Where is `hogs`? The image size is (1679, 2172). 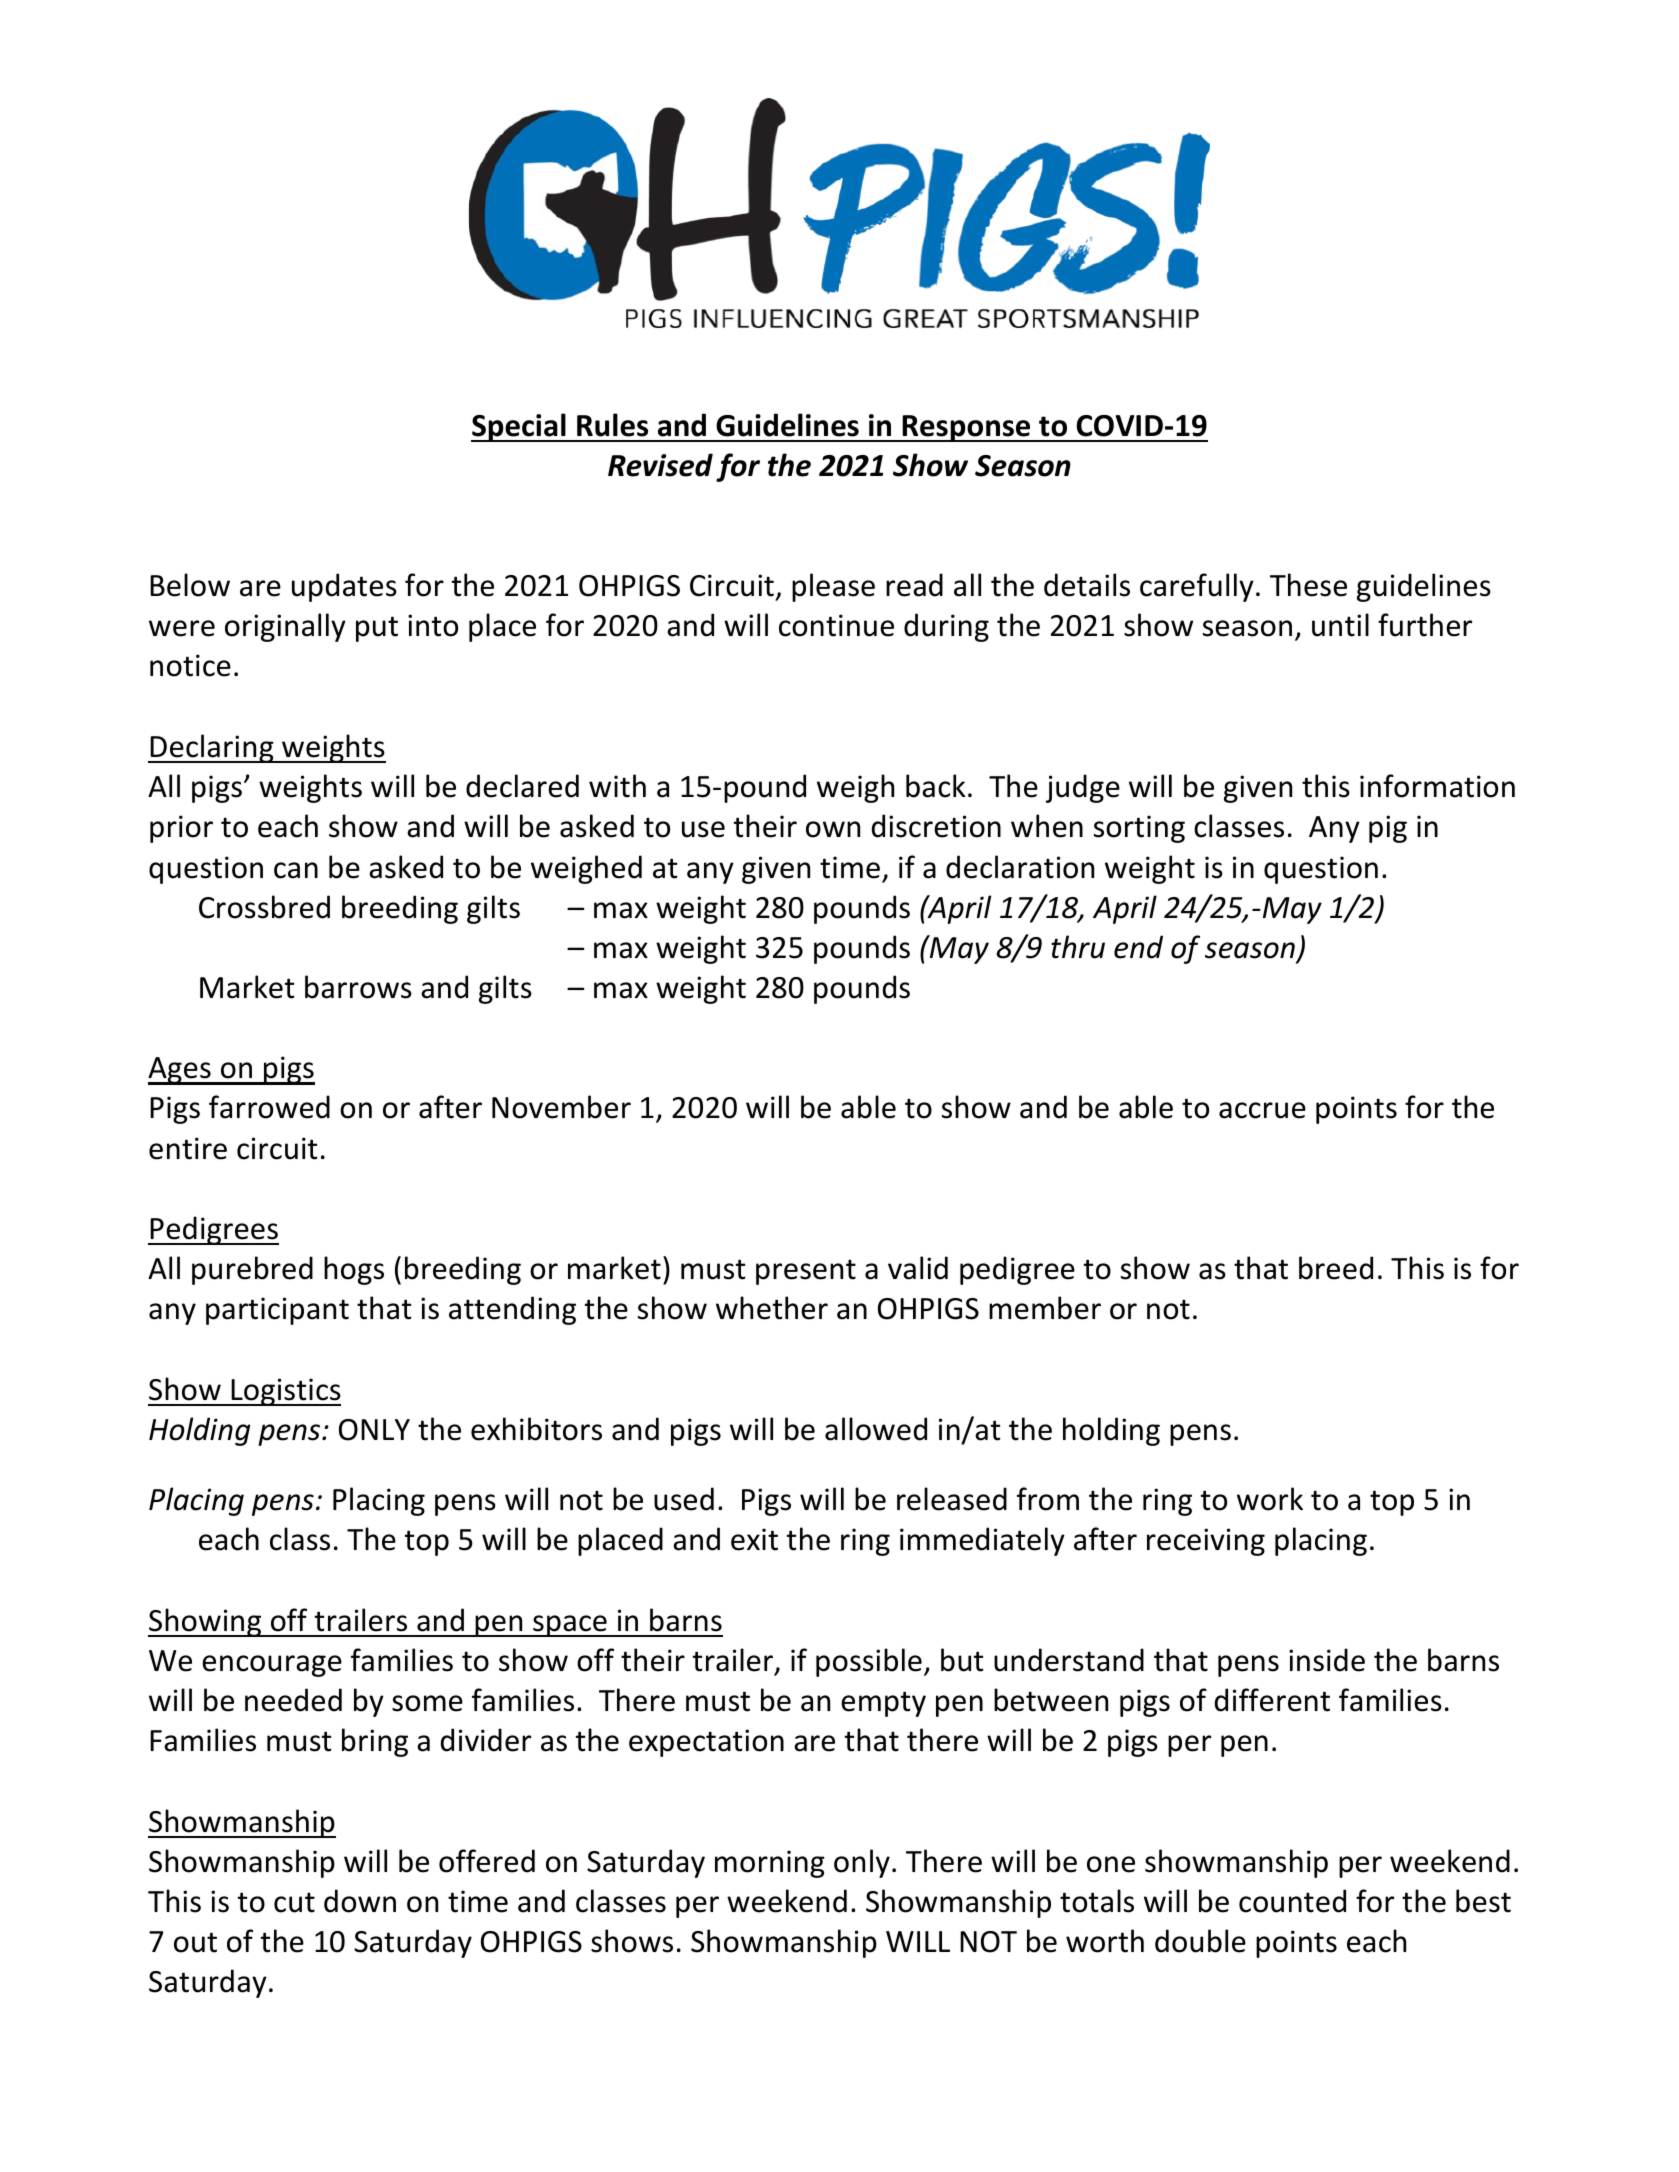 hogs is located at coordinates (354, 1270).
